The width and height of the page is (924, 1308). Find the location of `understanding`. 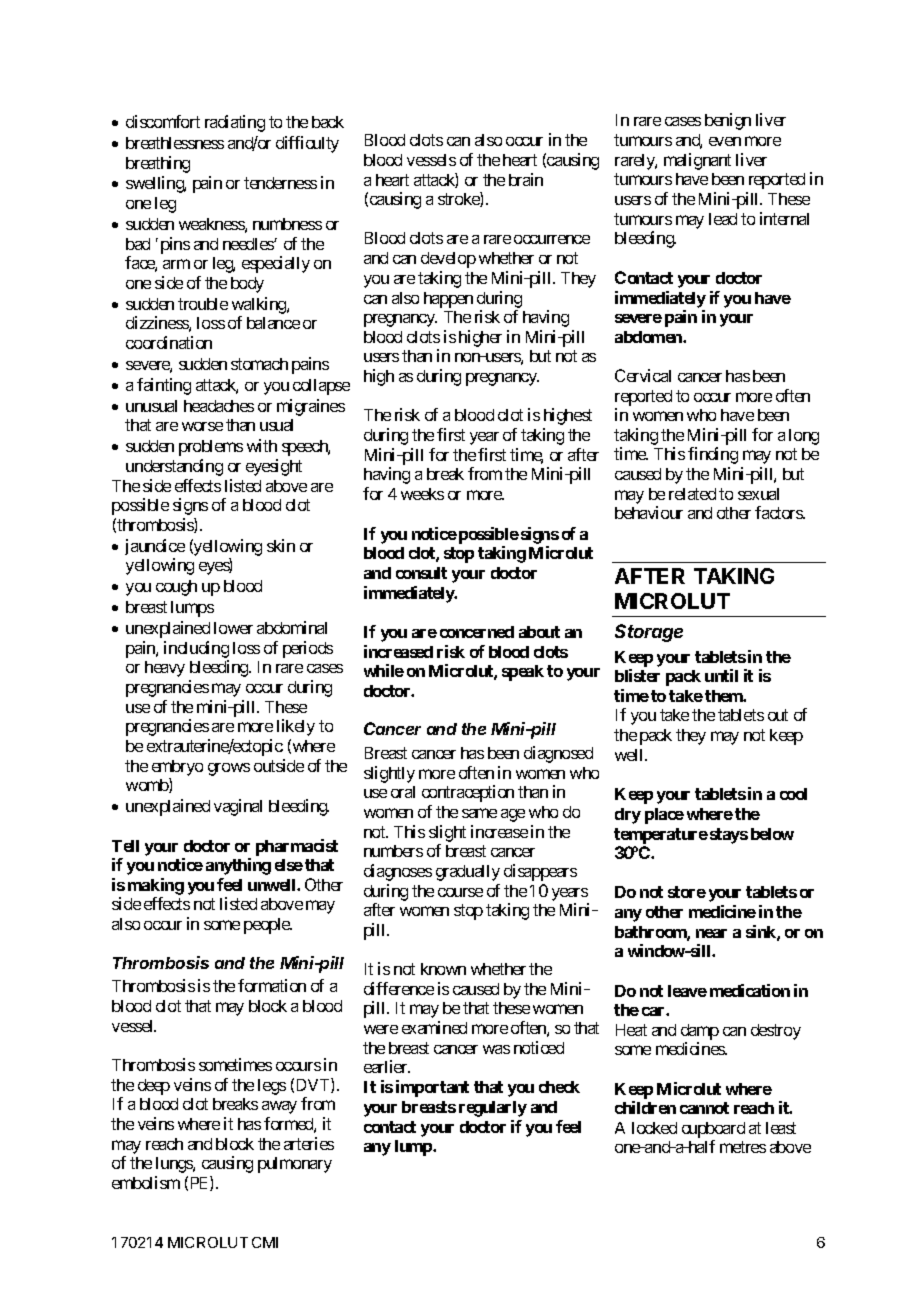

understanding is located at coordinates (174, 467).
